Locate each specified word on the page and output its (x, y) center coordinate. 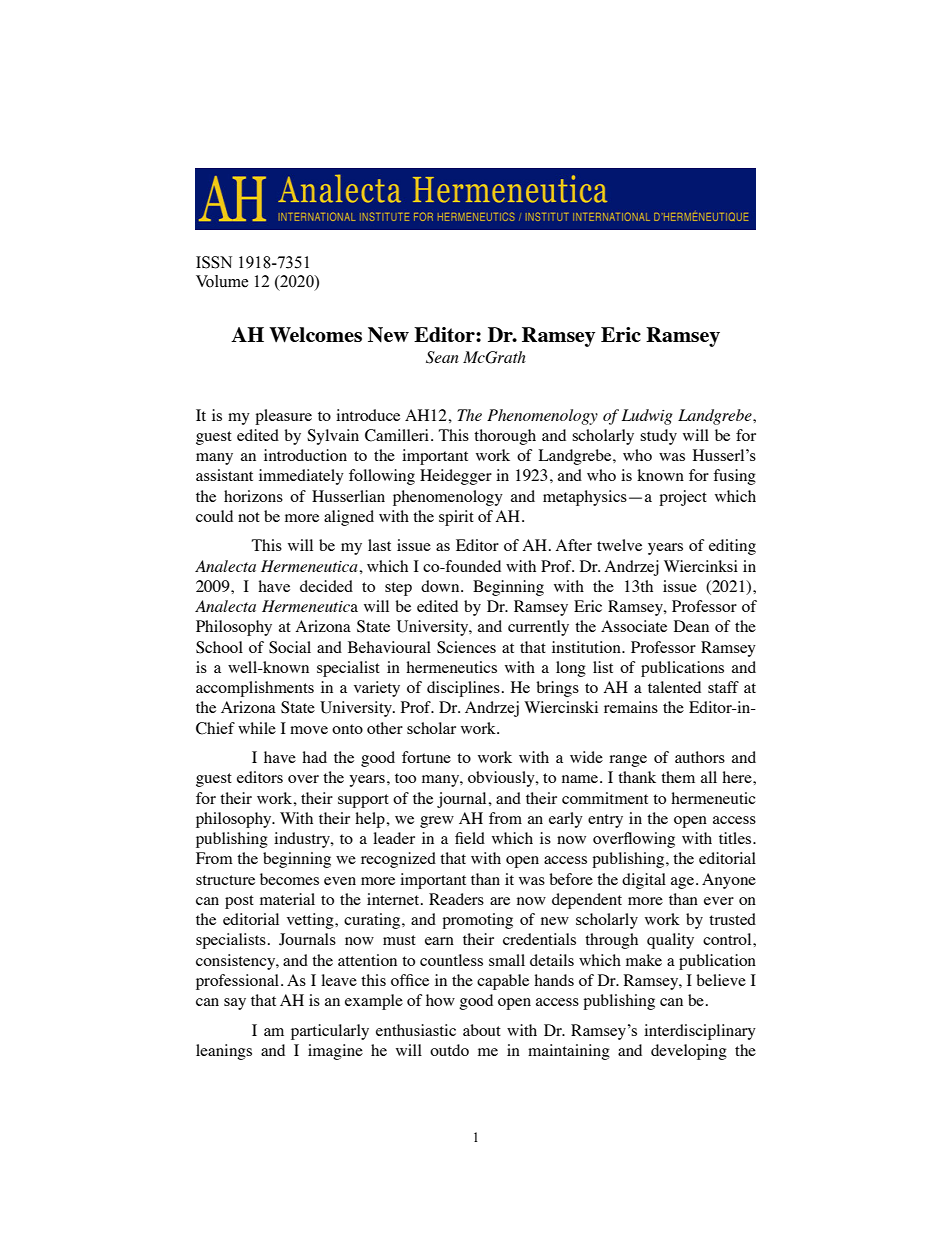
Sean (442, 357)
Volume (222, 281)
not (249, 517)
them (678, 777)
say (235, 1004)
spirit (456, 518)
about (482, 1030)
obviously (502, 779)
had (314, 757)
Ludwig (647, 417)
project (683, 498)
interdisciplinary (700, 1032)
